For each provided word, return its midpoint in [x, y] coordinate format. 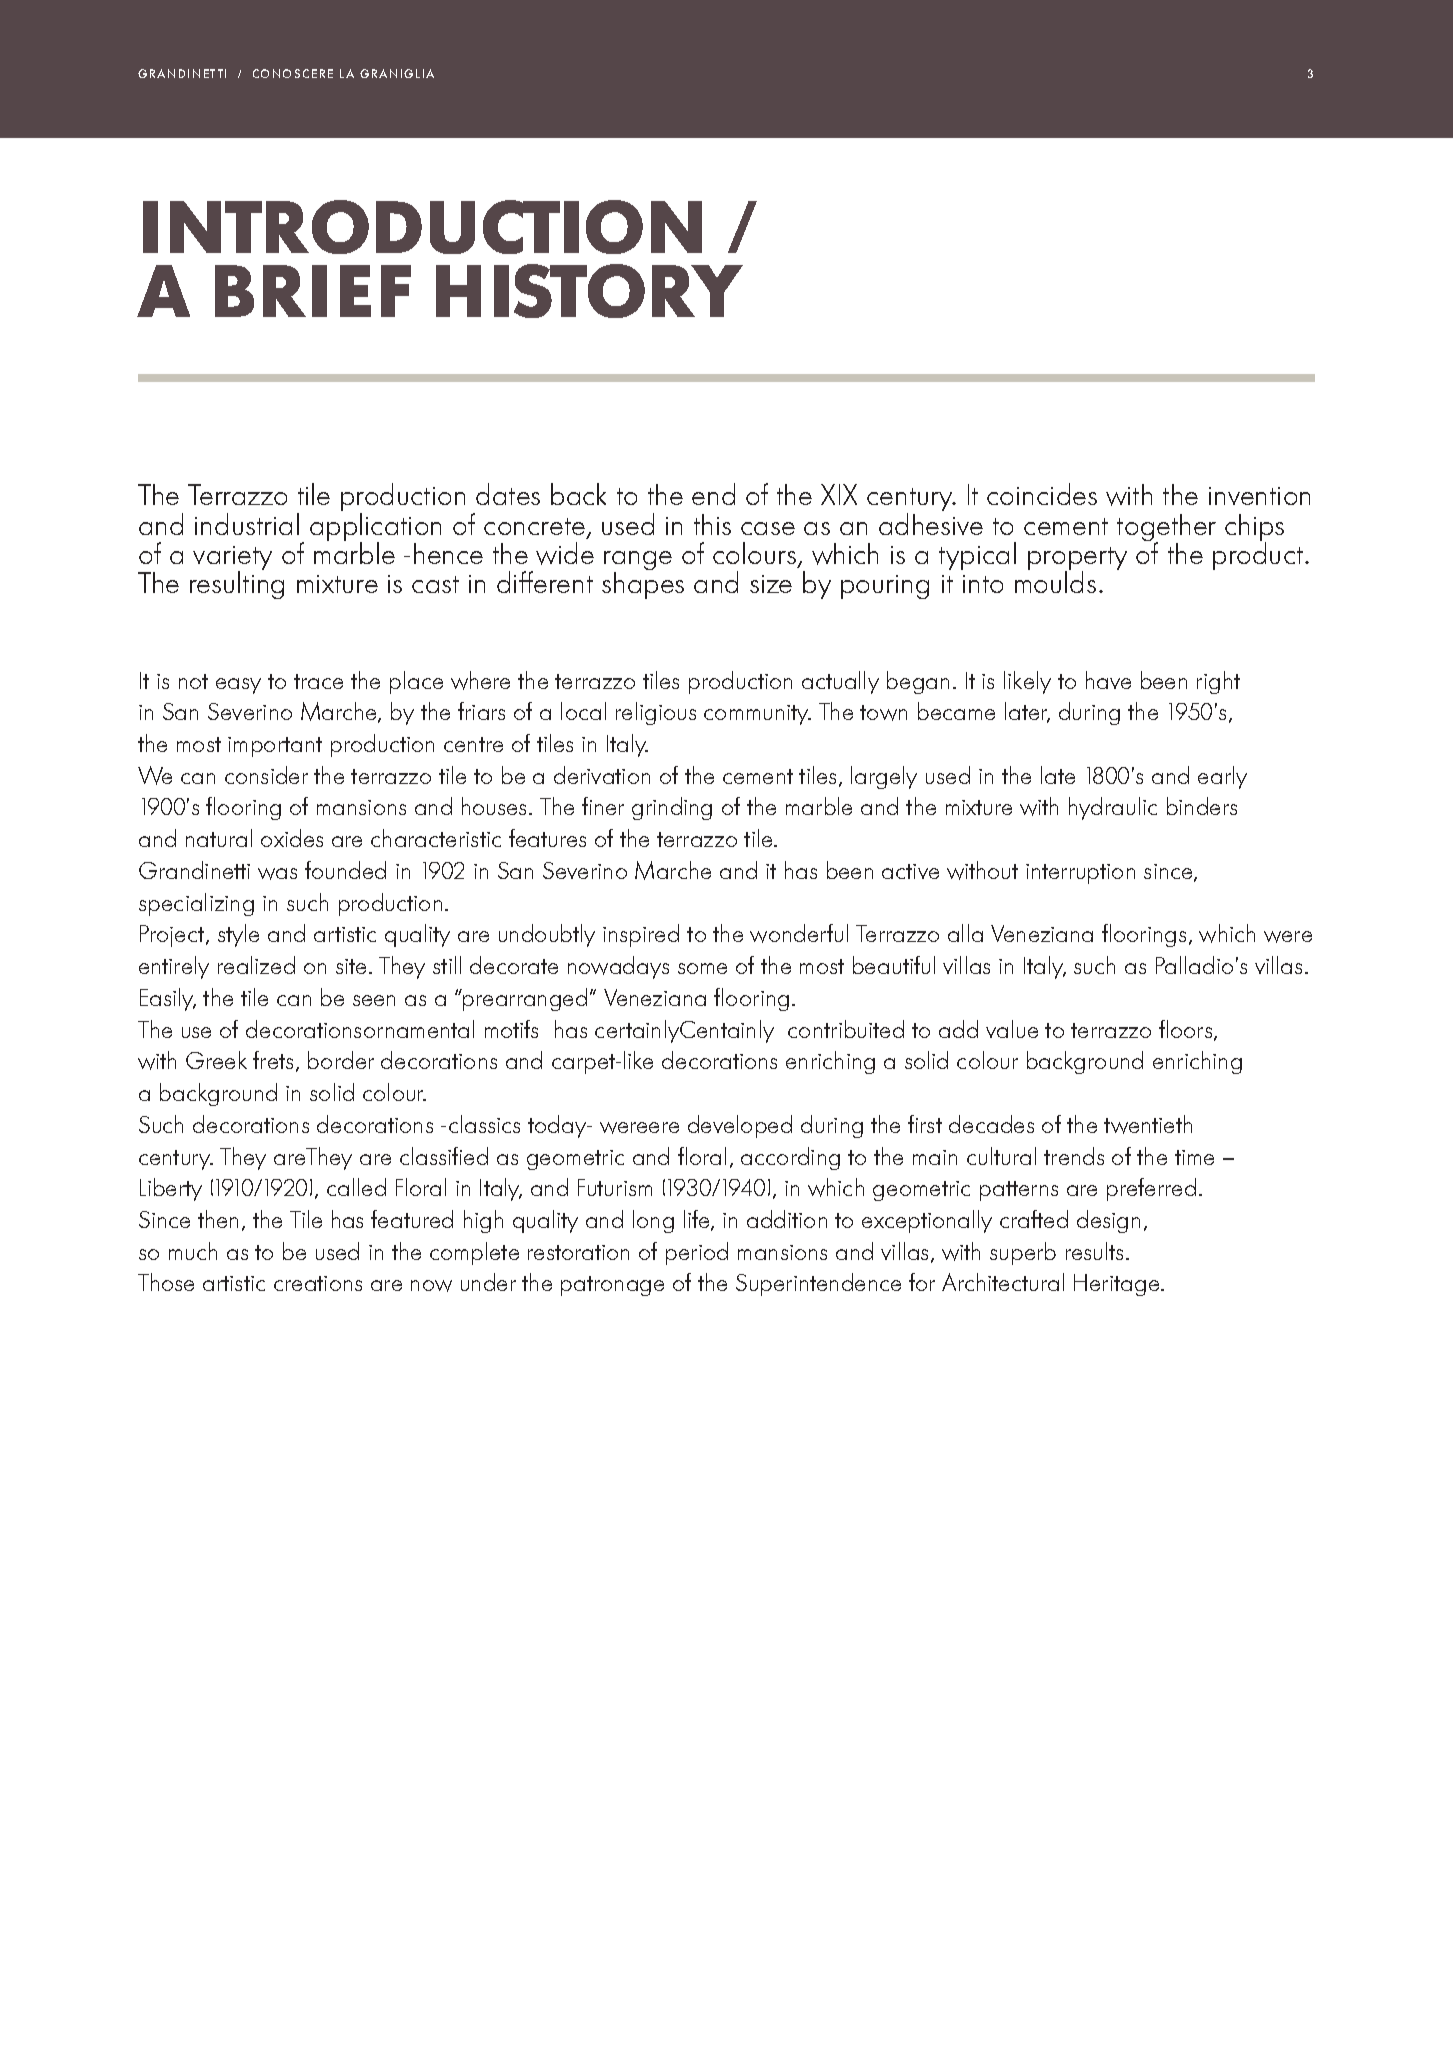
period [697, 1253]
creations [318, 1283]
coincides [1042, 494]
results [1094, 1251]
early [1222, 777]
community [757, 715]
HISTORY [589, 291]
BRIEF [313, 291]
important [275, 747]
